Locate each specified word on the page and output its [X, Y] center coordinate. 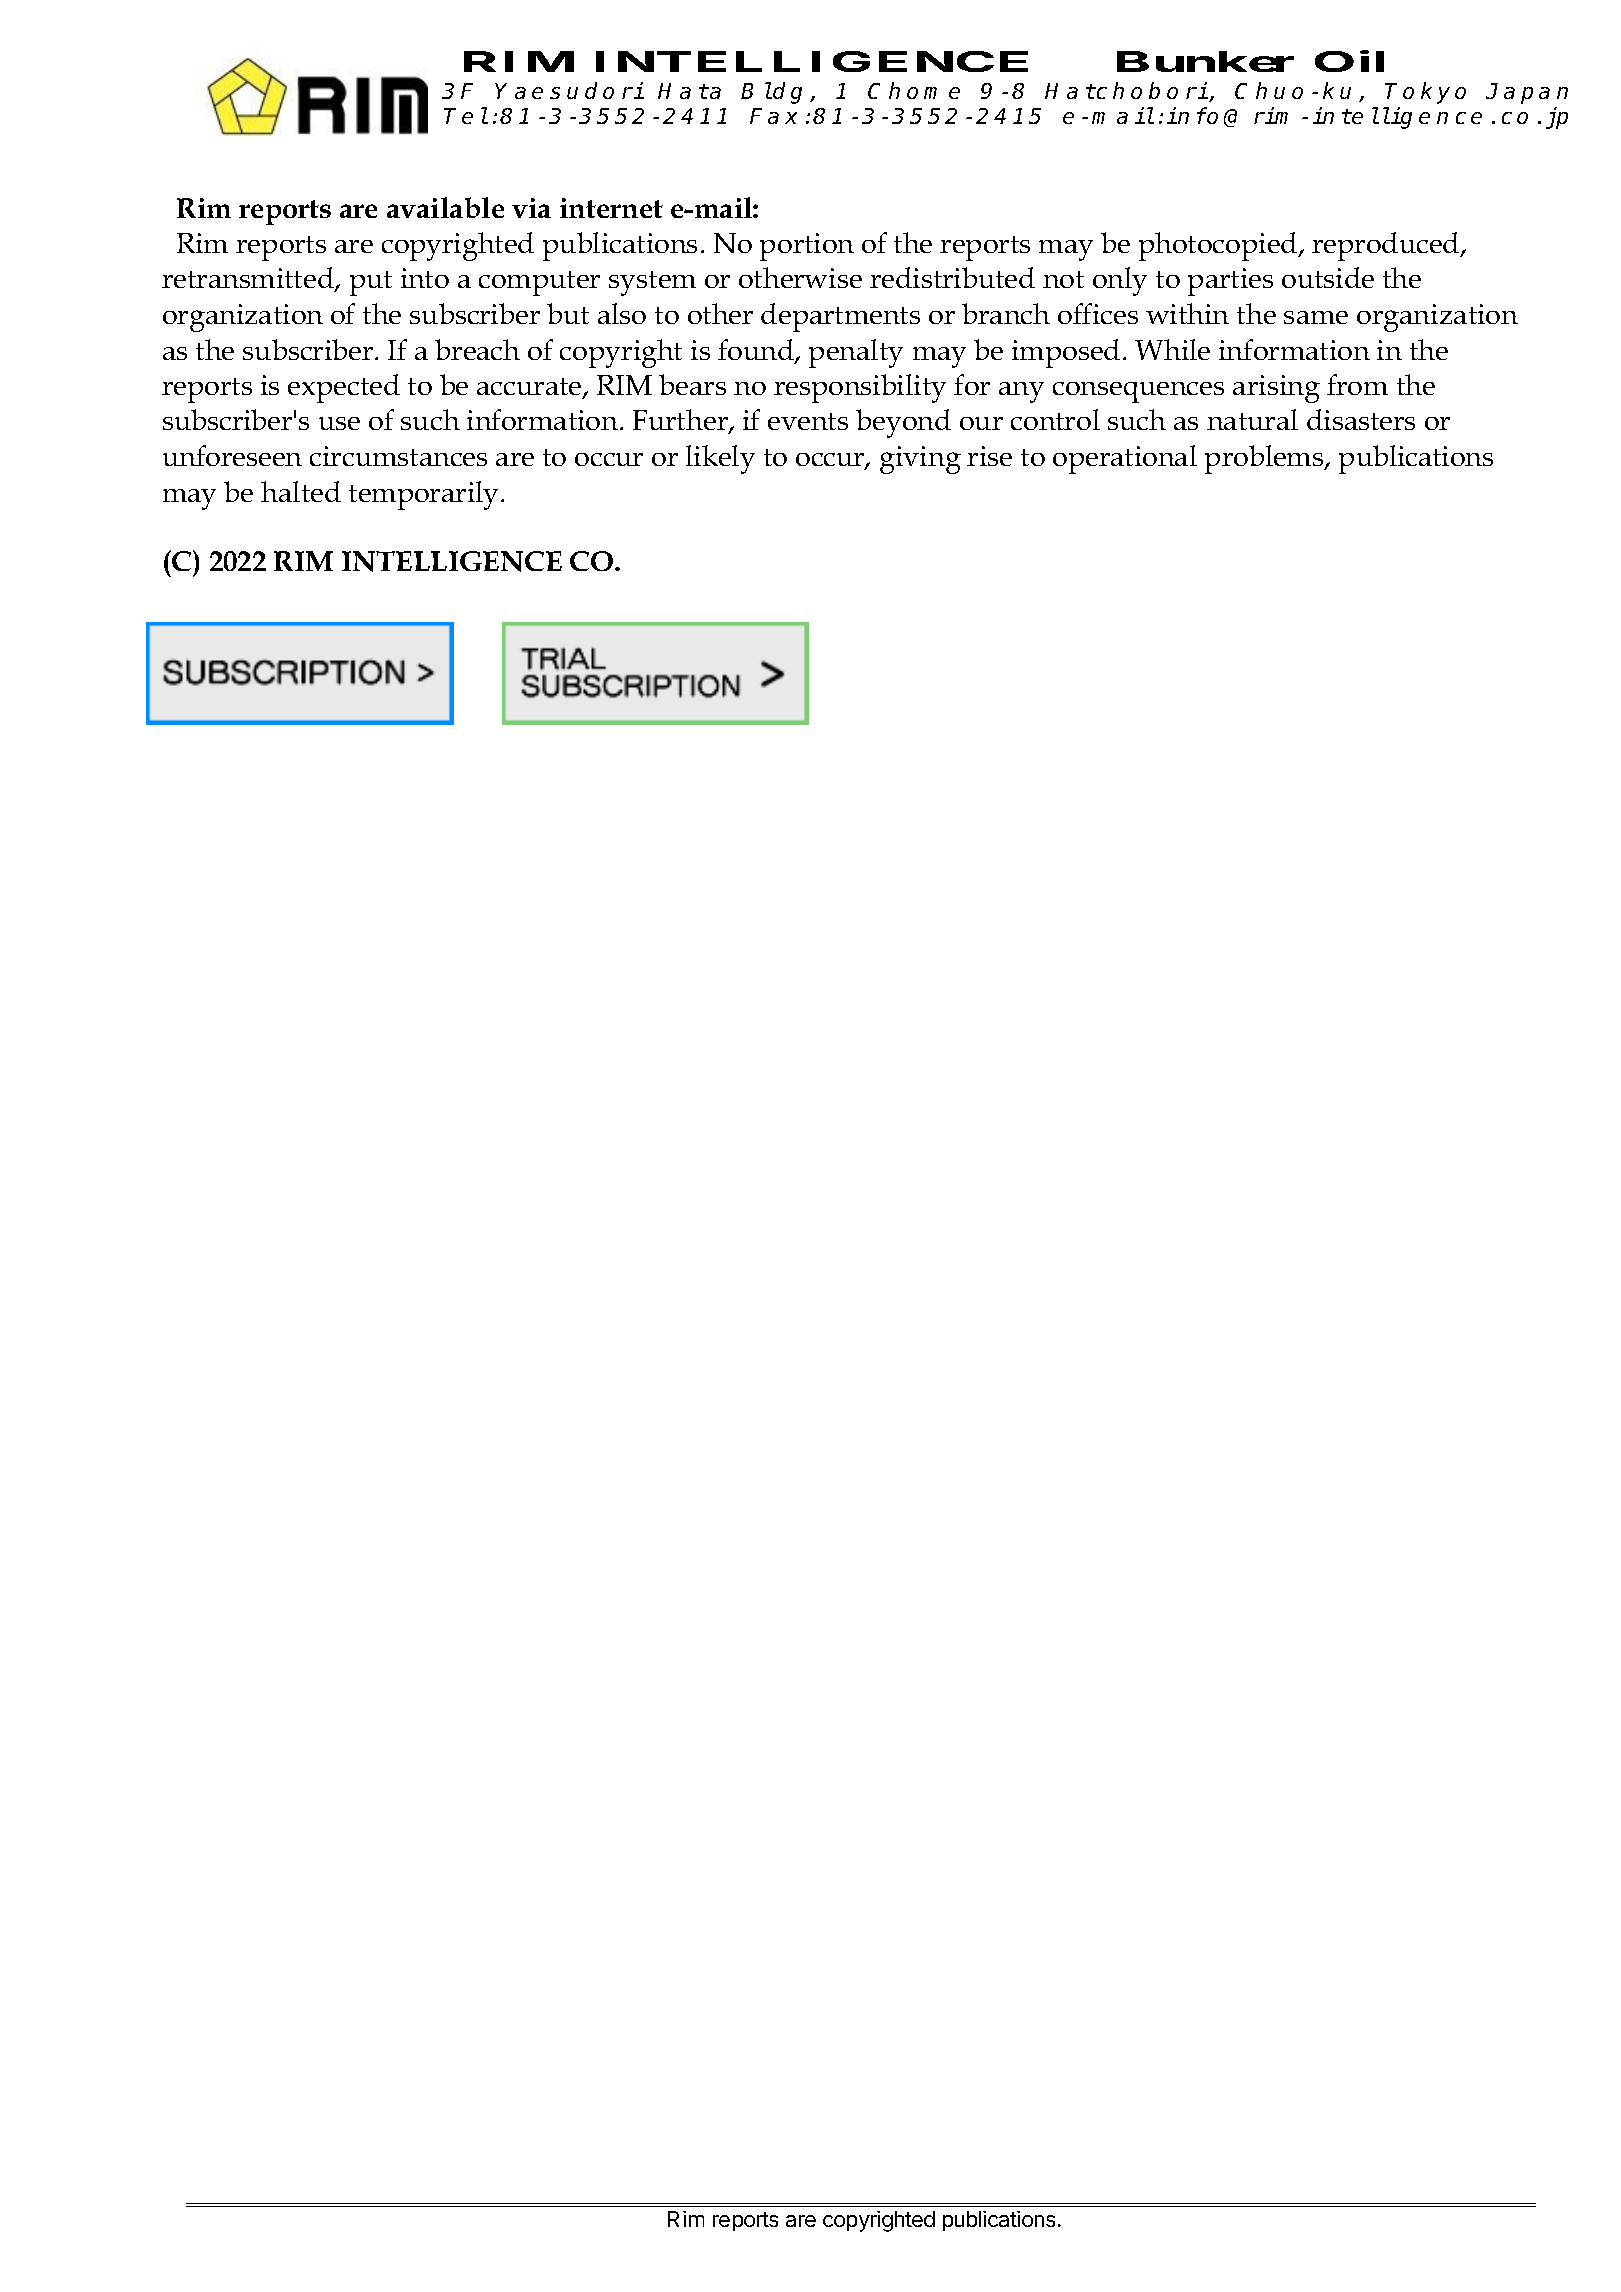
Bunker [1205, 61]
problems [1265, 459]
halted [301, 491]
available [445, 207]
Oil [1349, 61]
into [425, 278]
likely [720, 459]
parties [1230, 282]
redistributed [952, 277]
